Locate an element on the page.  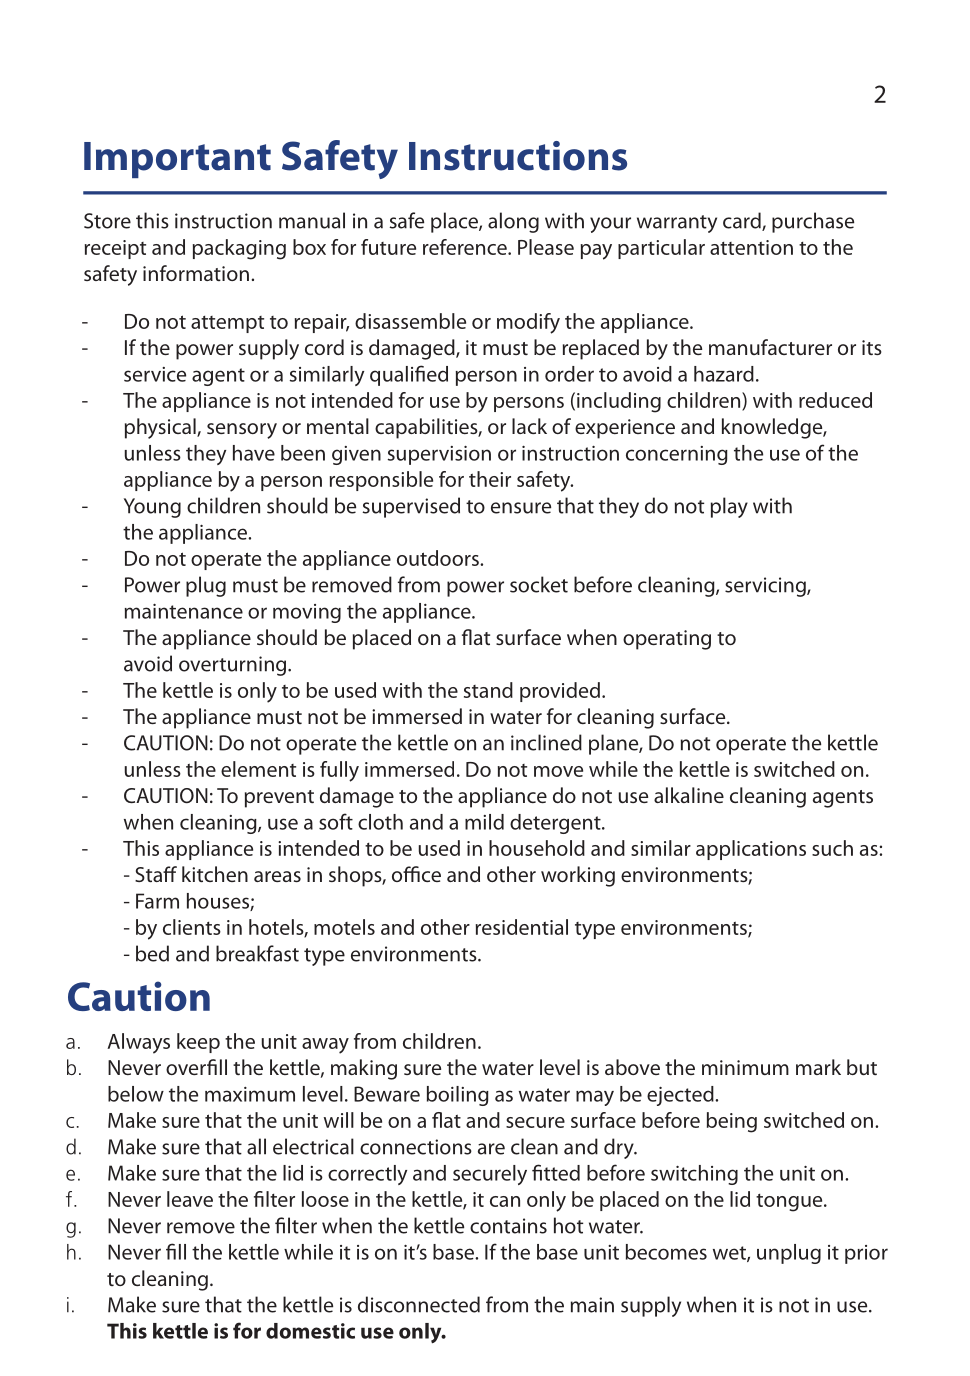
Young is located at coordinates (152, 508).
